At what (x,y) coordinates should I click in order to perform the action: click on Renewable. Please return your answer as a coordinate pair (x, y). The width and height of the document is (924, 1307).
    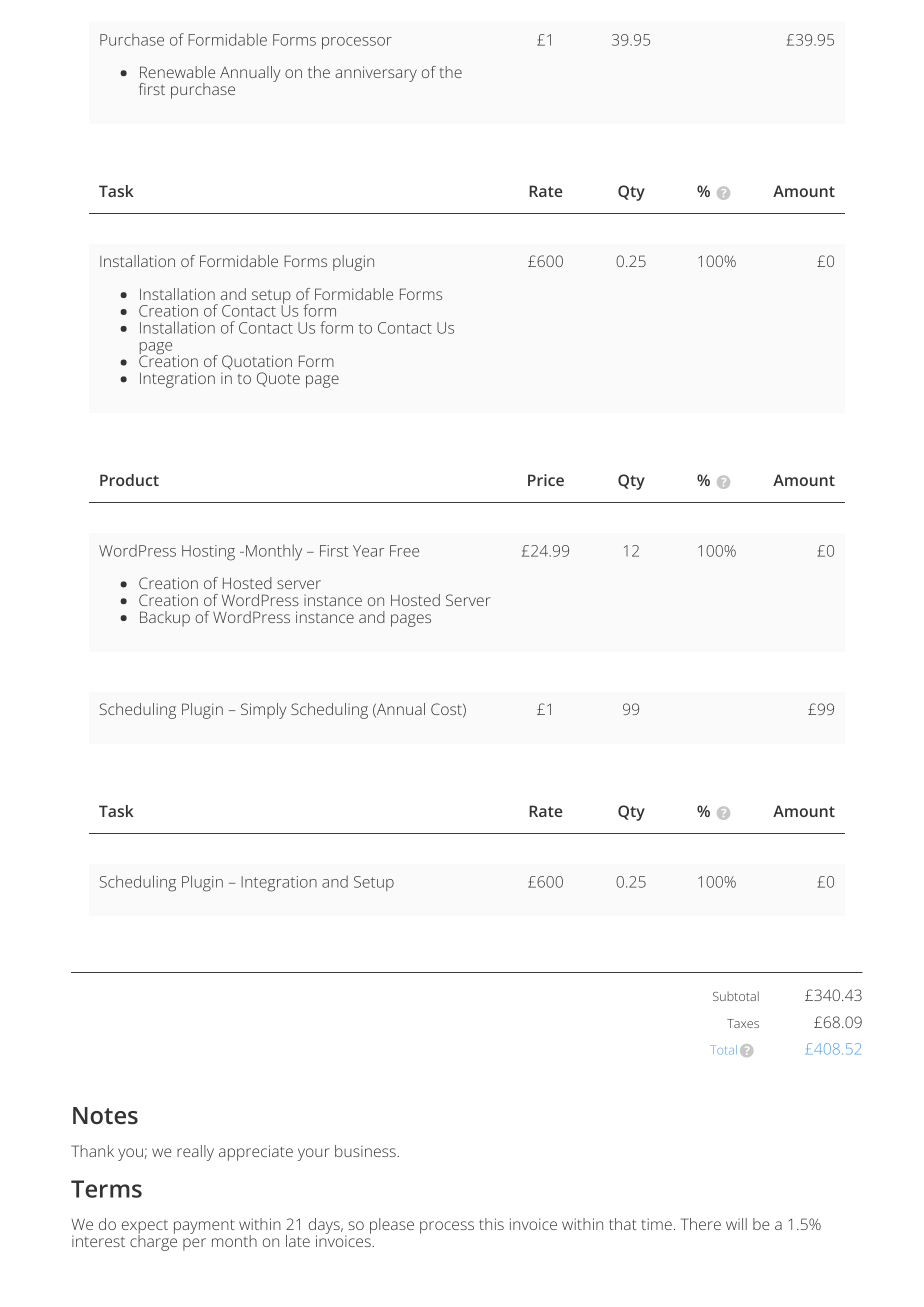
    Looking at the image, I should click on (177, 72).
